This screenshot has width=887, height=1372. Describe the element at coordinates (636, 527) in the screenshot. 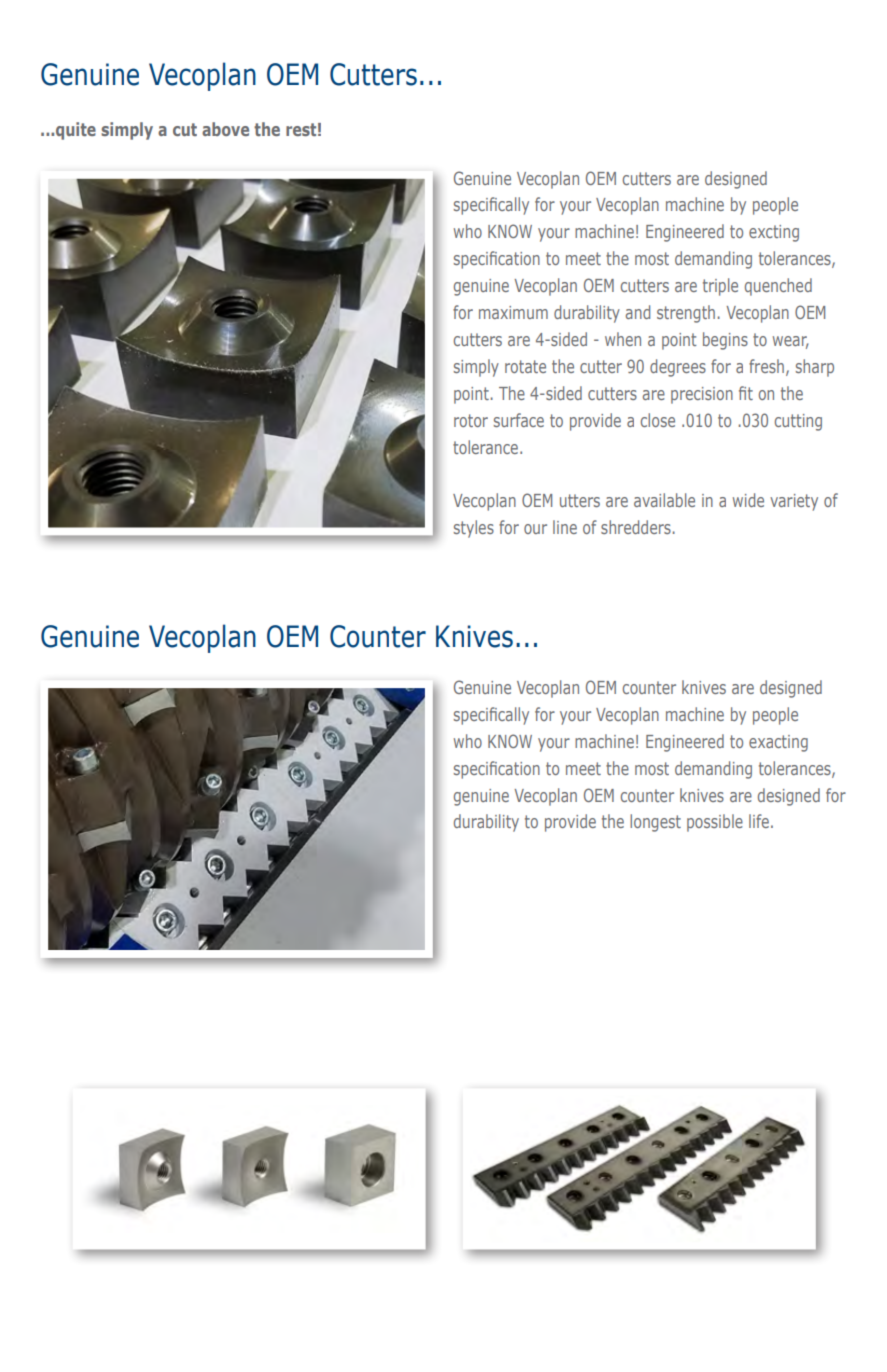

I see `shredders` at that location.
